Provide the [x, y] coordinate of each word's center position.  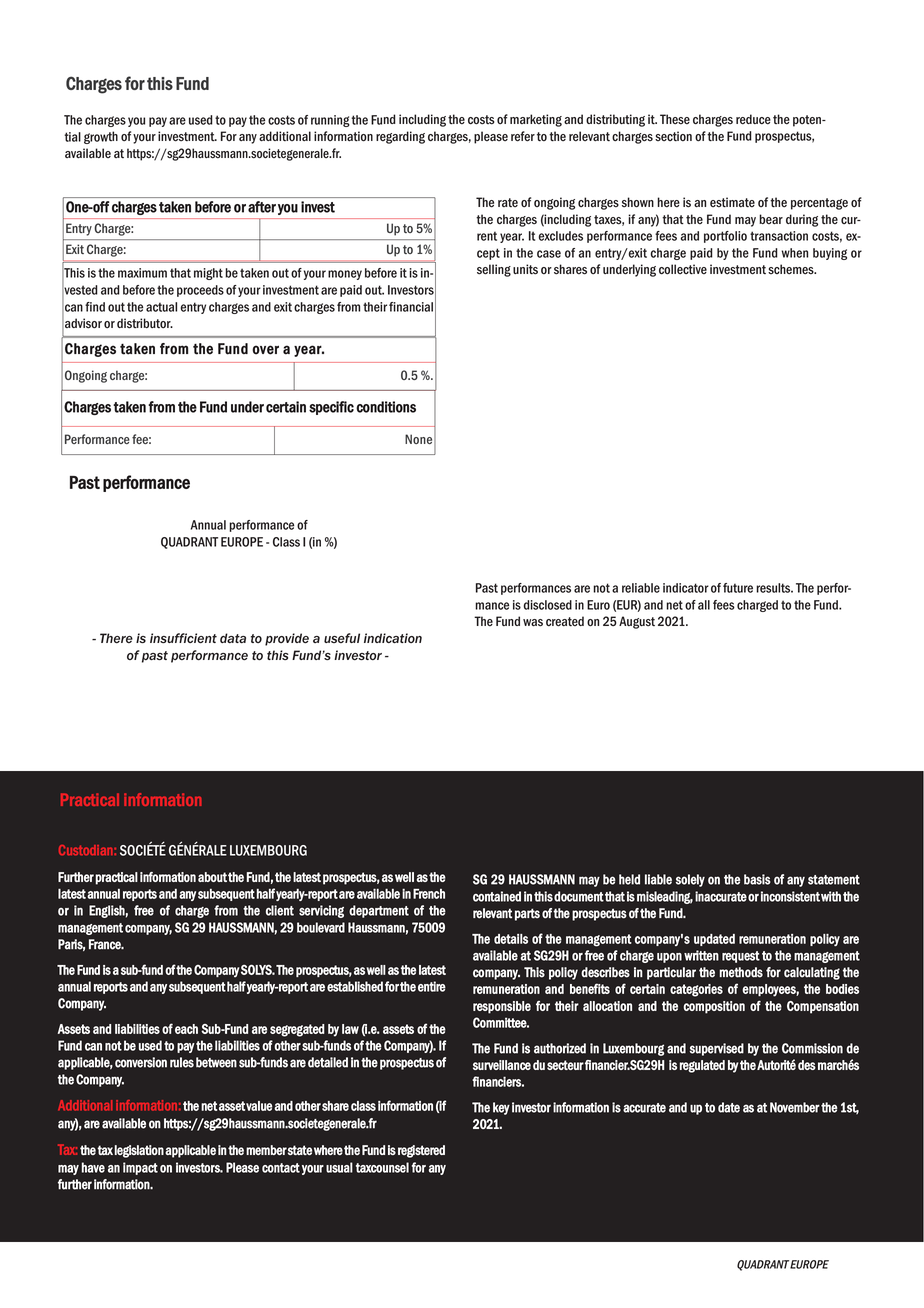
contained [497, 896]
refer [523, 136]
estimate [732, 202]
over [265, 350]
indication [393, 638]
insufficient [183, 638]
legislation [139, 1151]
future [738, 588]
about [212, 877]
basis [757, 879]
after [262, 207]
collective [683, 269]
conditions [386, 407]
